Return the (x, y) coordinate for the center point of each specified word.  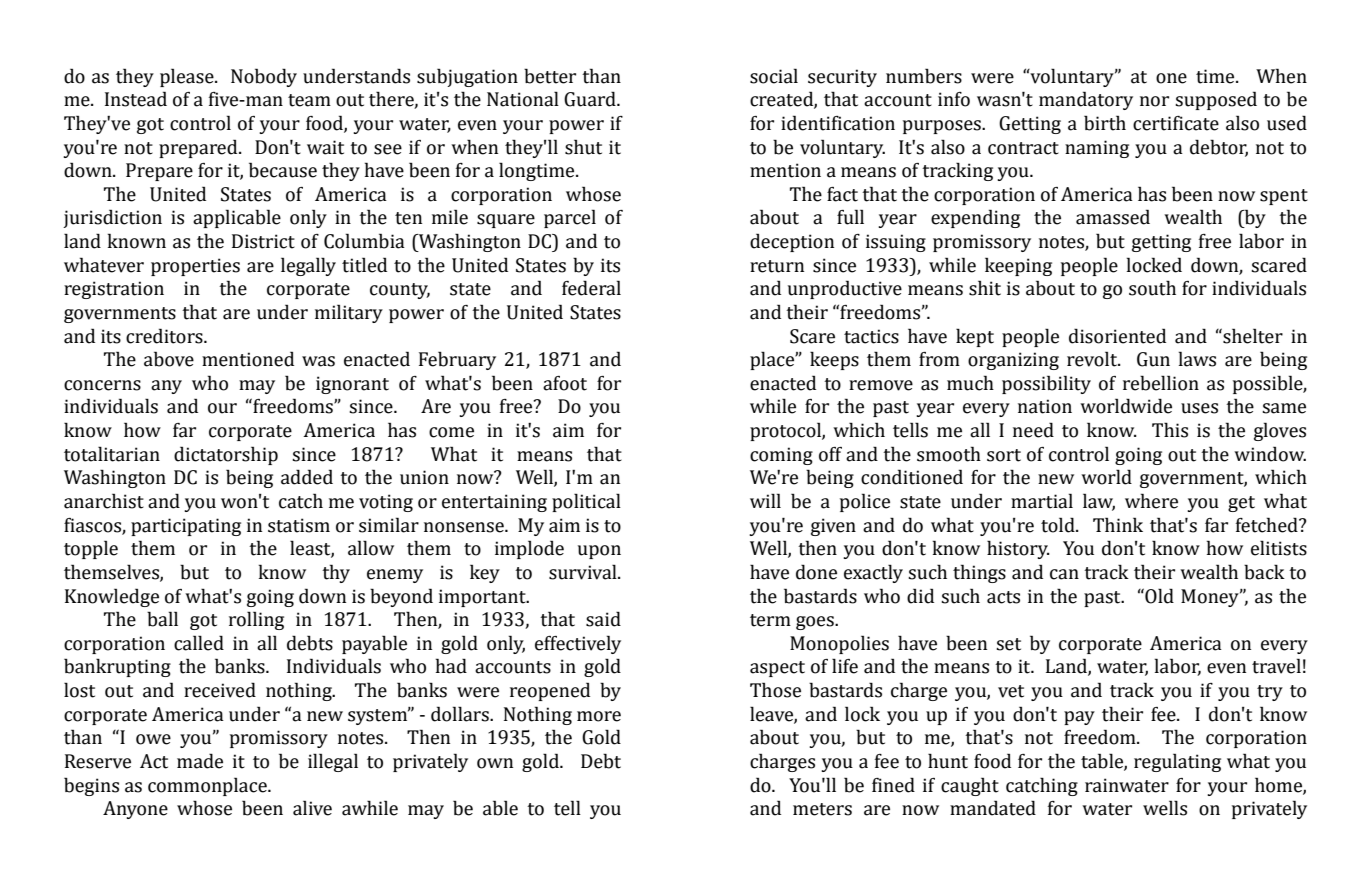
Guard (591, 99)
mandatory (1086, 100)
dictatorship (226, 455)
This (1170, 430)
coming (781, 456)
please (188, 77)
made (200, 761)
